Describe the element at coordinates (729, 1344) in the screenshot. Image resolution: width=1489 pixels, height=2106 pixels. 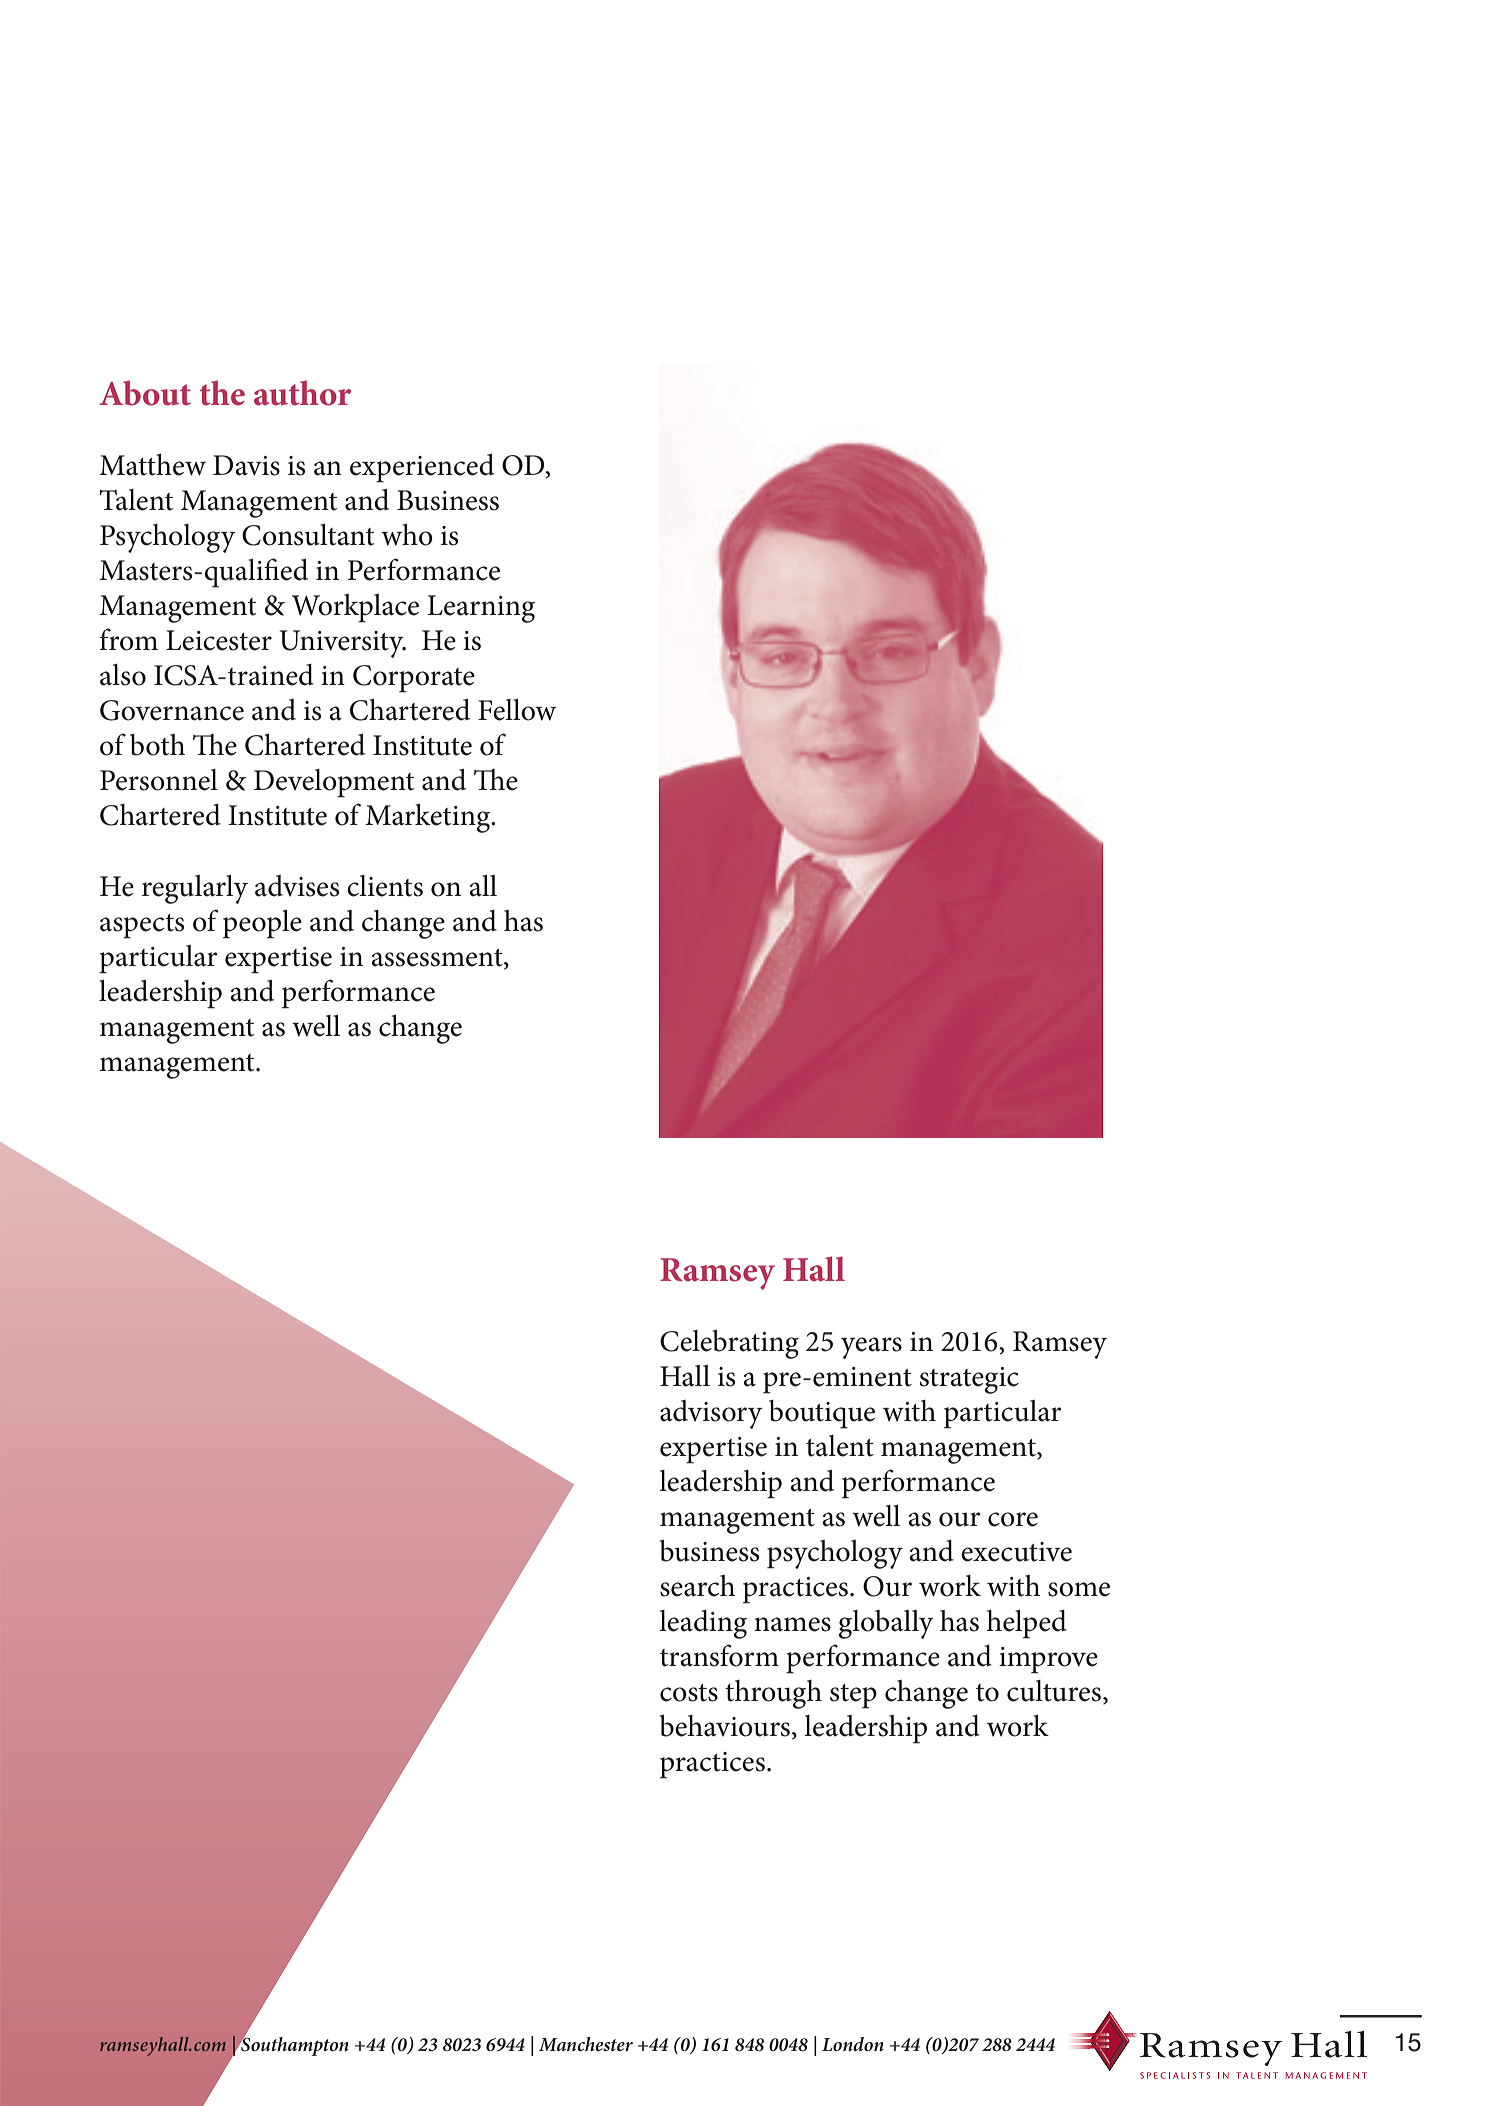
I see `Celebrating` at that location.
